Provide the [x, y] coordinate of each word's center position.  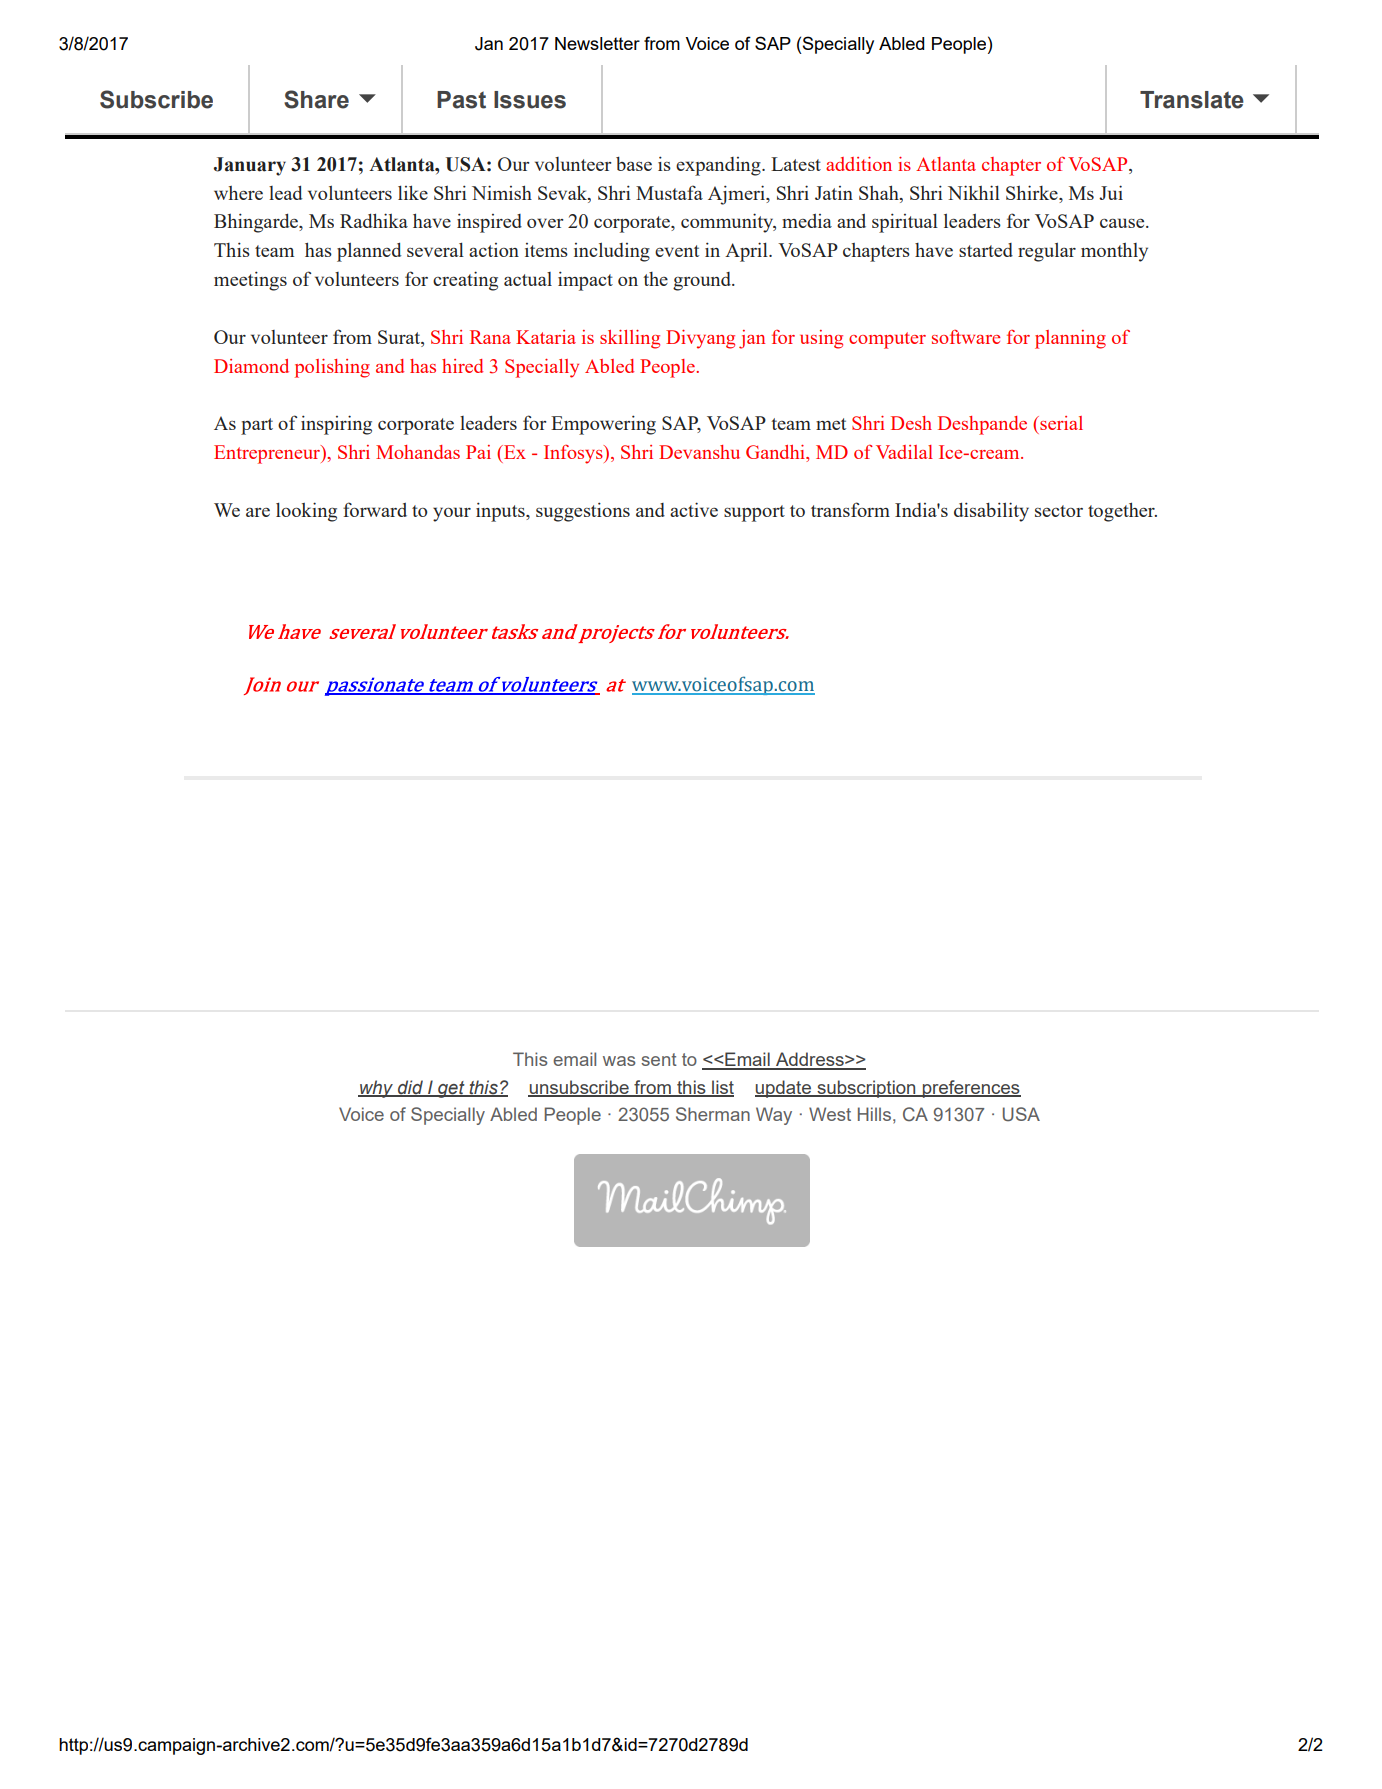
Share [316, 99]
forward [375, 509]
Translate [1192, 100]
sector [1059, 511]
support [754, 513]
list [722, 1088]
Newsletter [597, 43]
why [377, 1089]
